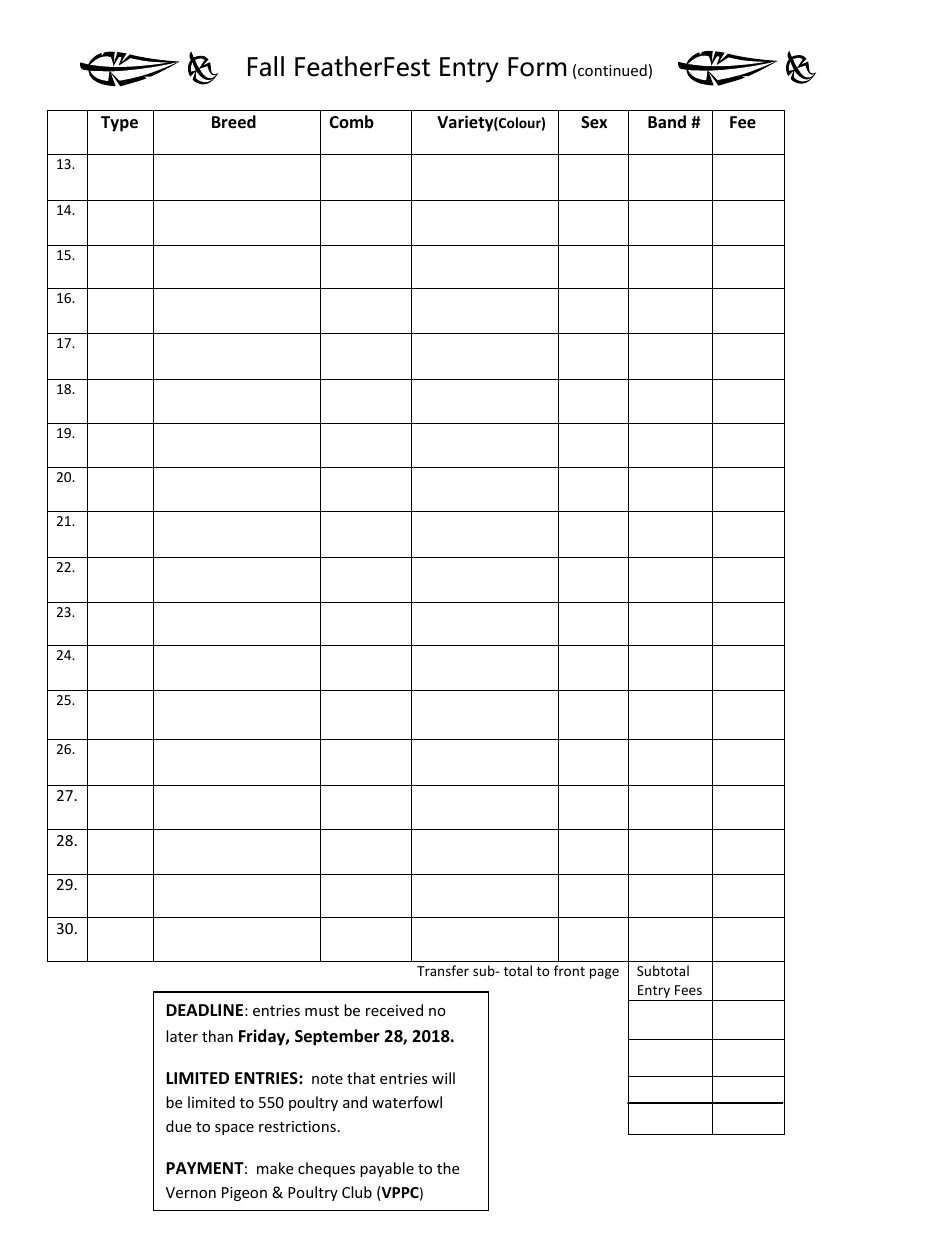 Image resolution: width=952 pixels, height=1233 pixels. What do you see at coordinates (612, 70) in the page?
I see `continued` at bounding box center [612, 70].
